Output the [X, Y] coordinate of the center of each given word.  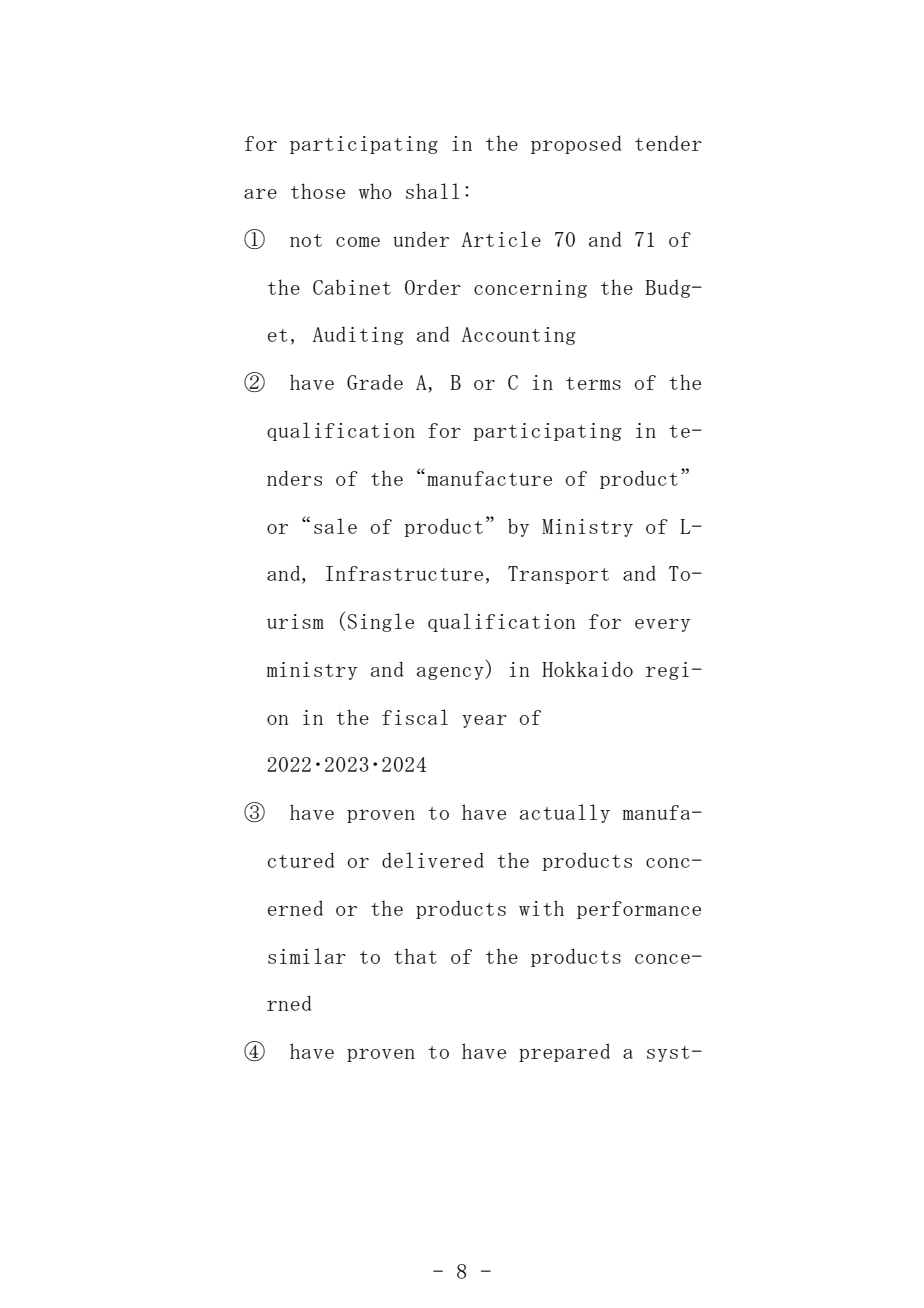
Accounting [518, 336]
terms [593, 383]
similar [307, 956]
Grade [375, 382]
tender [668, 143]
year [484, 721]
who [375, 191]
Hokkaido [587, 669]
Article [501, 239]
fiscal [415, 717]
